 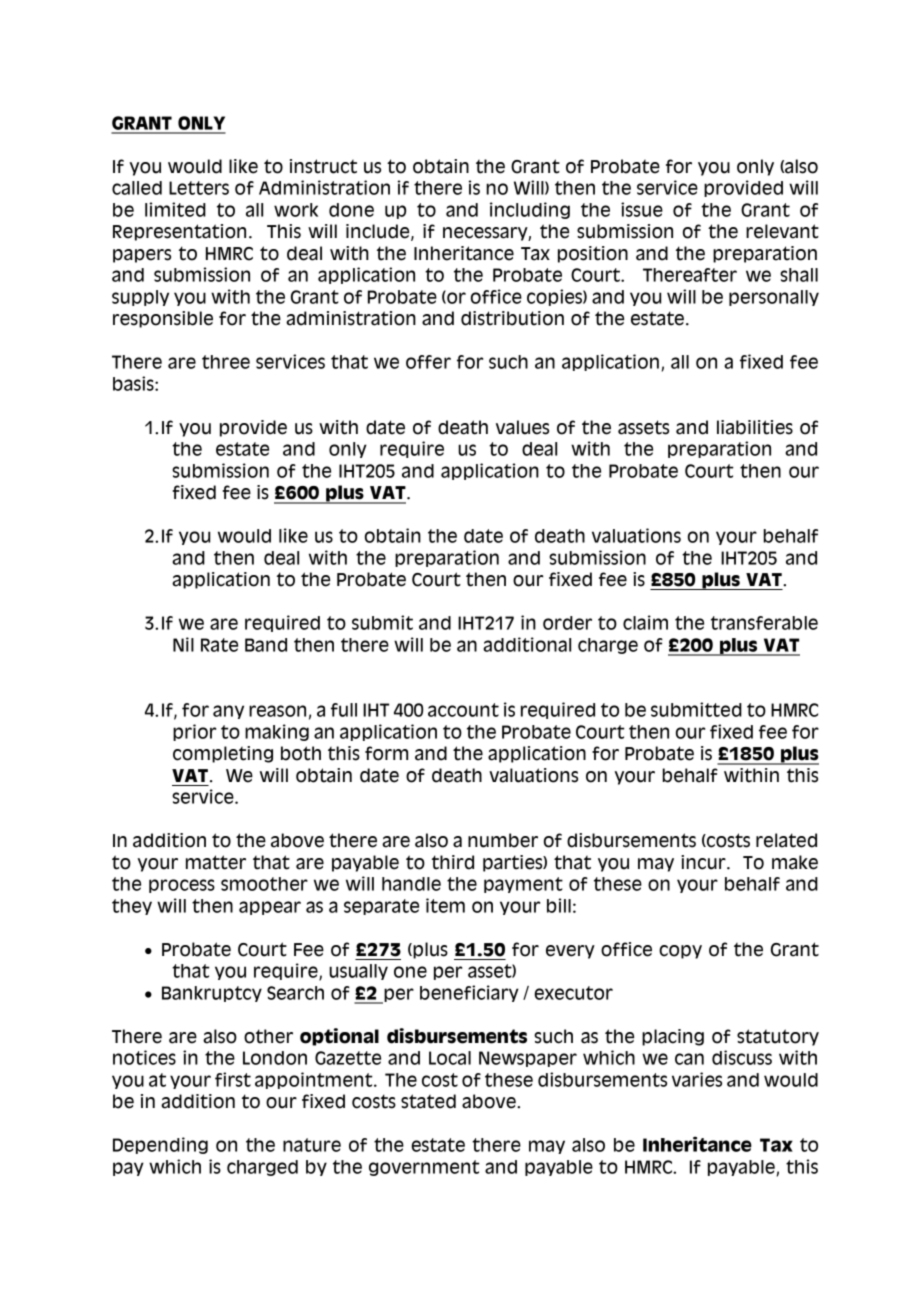 I want to click on Depending, so click(x=160, y=1145).
